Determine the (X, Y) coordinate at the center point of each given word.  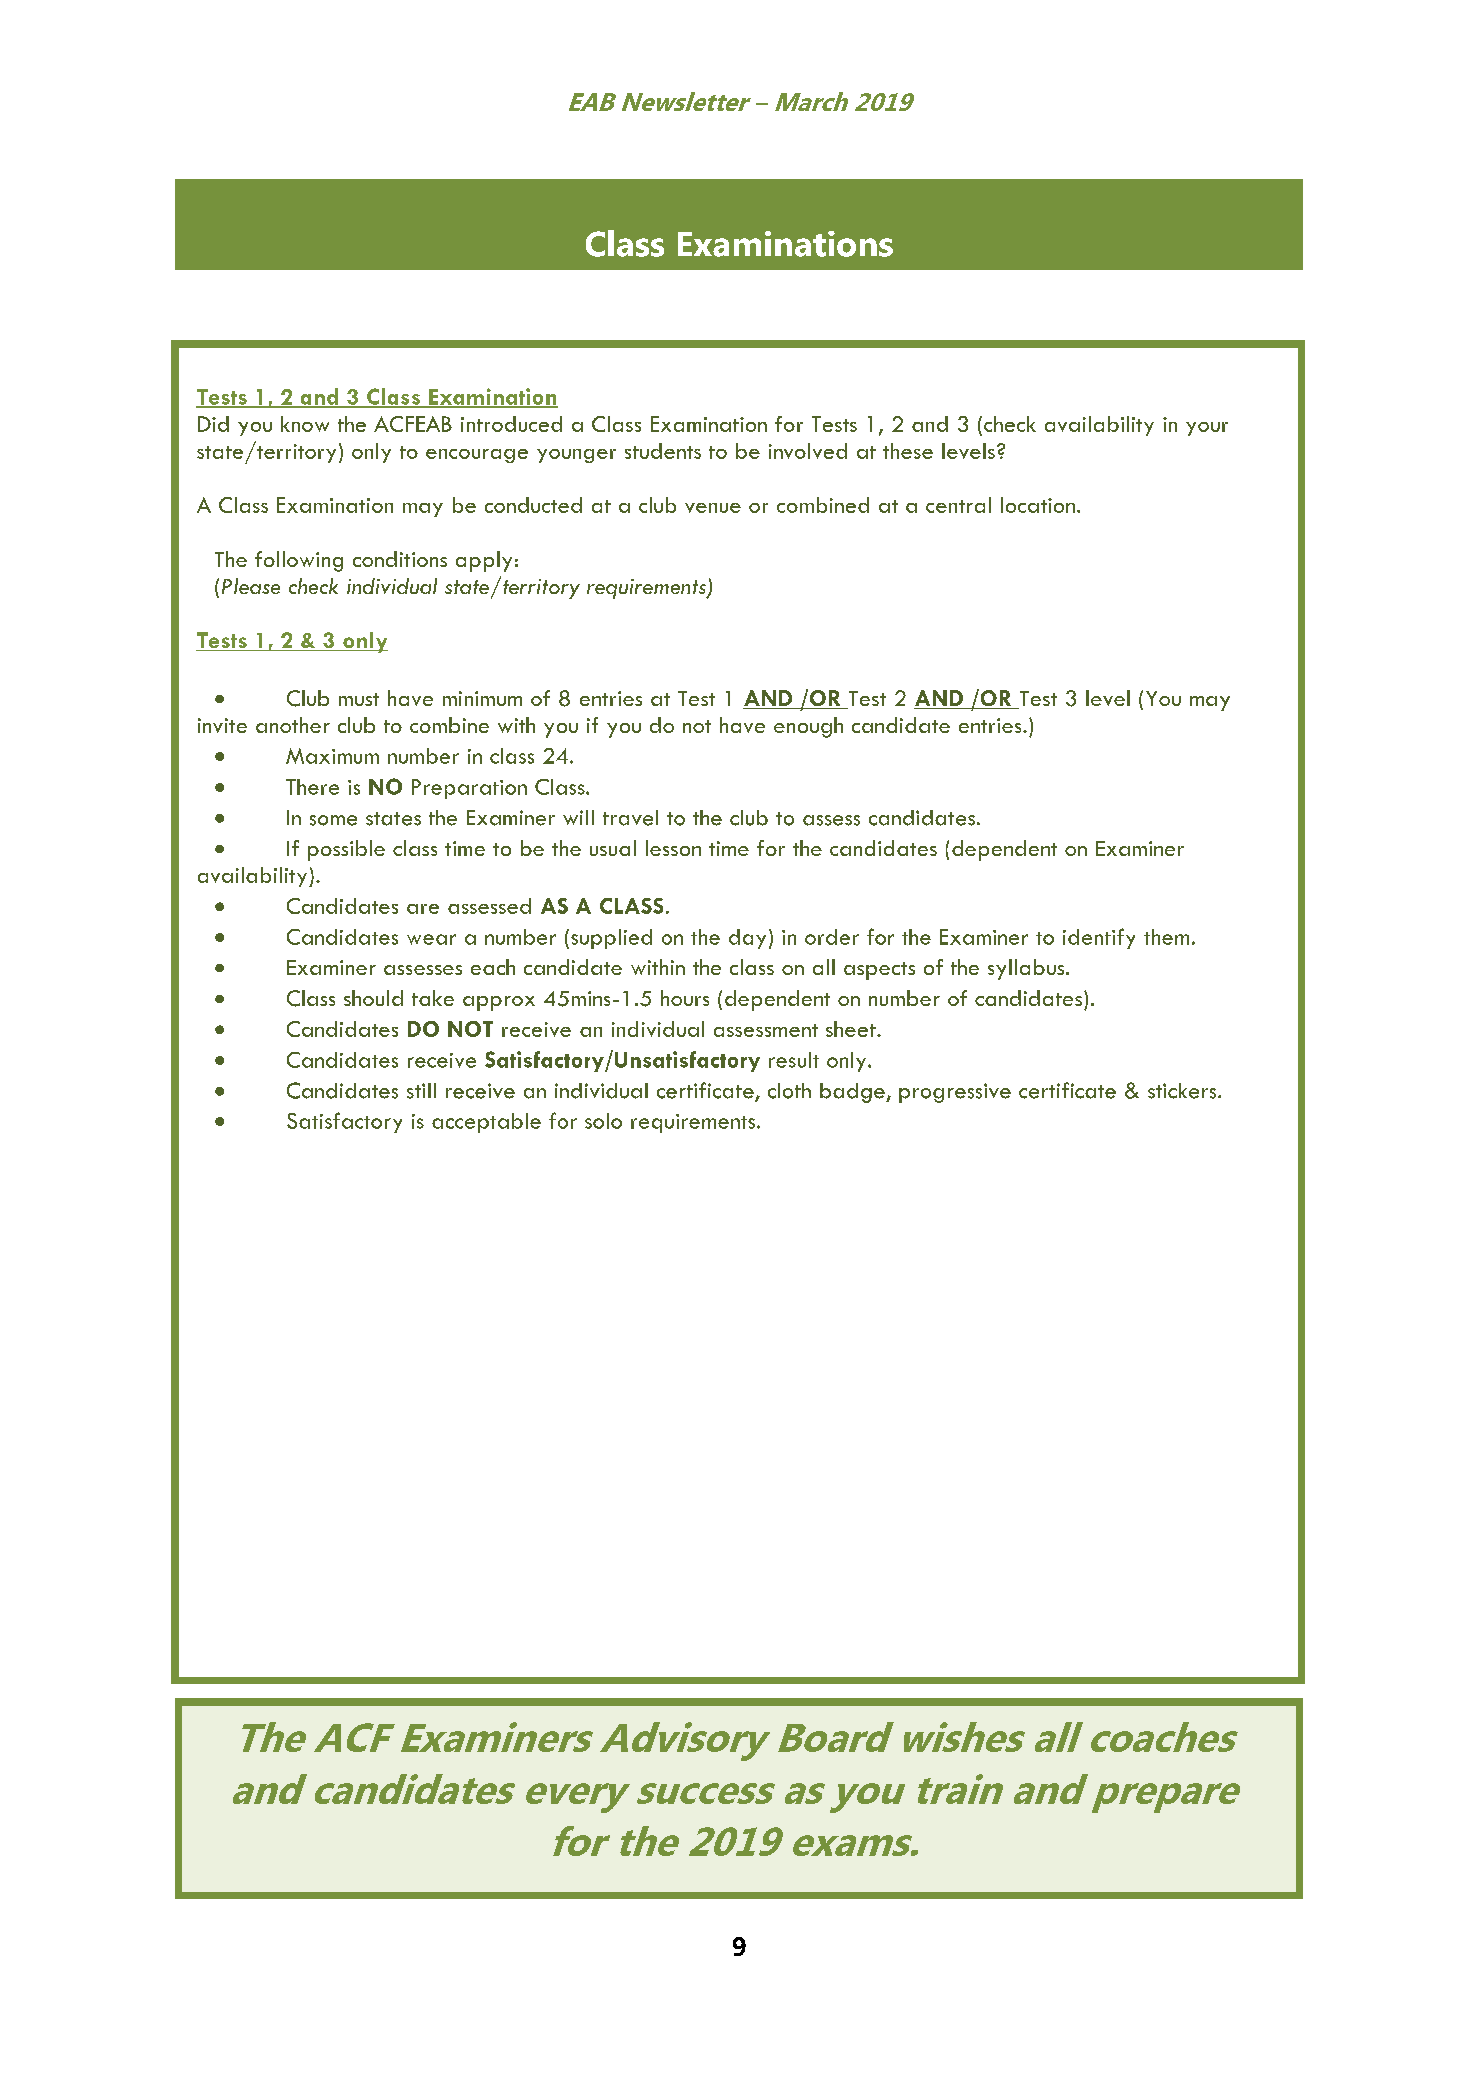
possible (346, 850)
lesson (673, 848)
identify (1099, 938)
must (359, 699)
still (421, 1091)
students (663, 451)
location (1038, 505)
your (1207, 429)
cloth (789, 1091)
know (305, 424)
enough (808, 727)
